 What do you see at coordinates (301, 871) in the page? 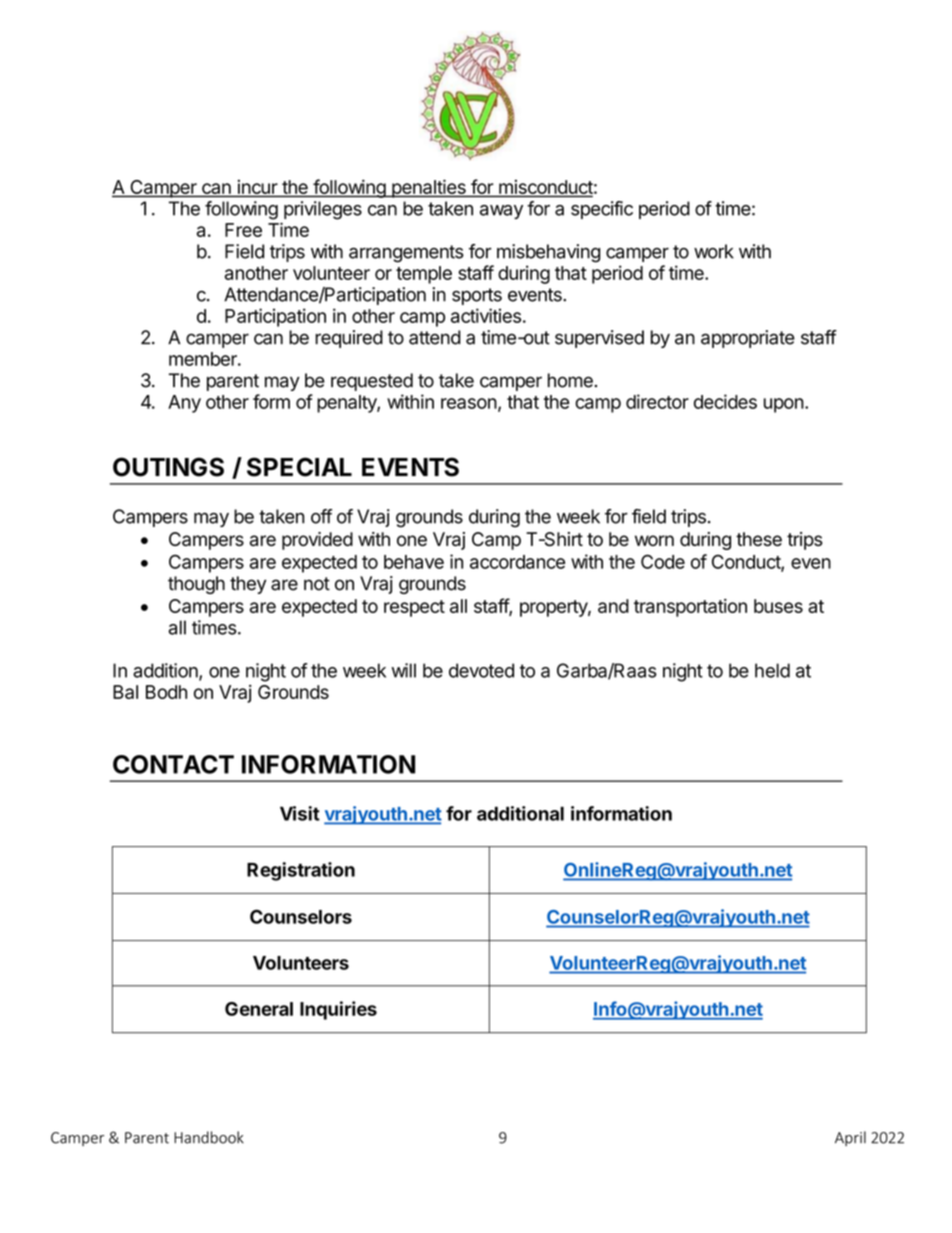
I see `Registration` at bounding box center [301, 871].
